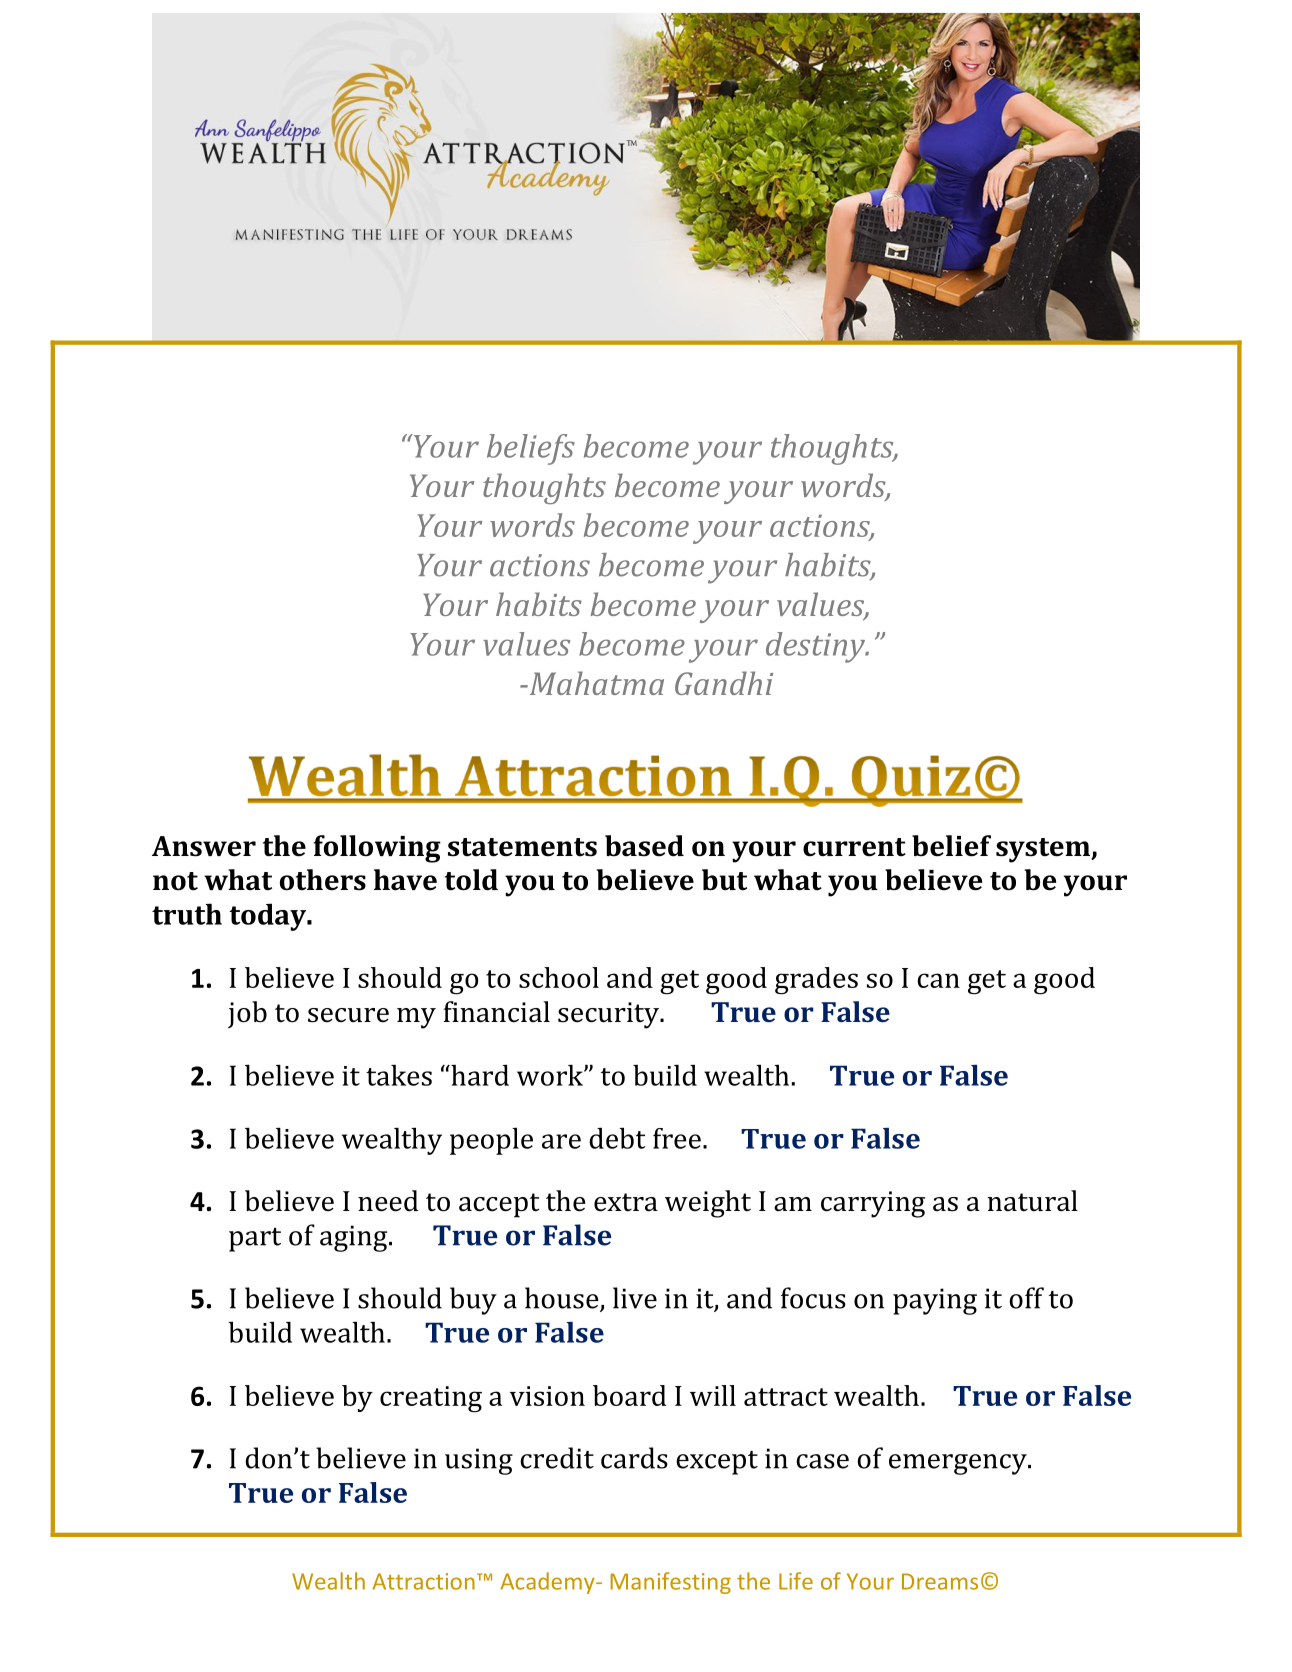 The image size is (1292, 1672). What do you see at coordinates (635, 1298) in the screenshot?
I see `live` at bounding box center [635, 1298].
